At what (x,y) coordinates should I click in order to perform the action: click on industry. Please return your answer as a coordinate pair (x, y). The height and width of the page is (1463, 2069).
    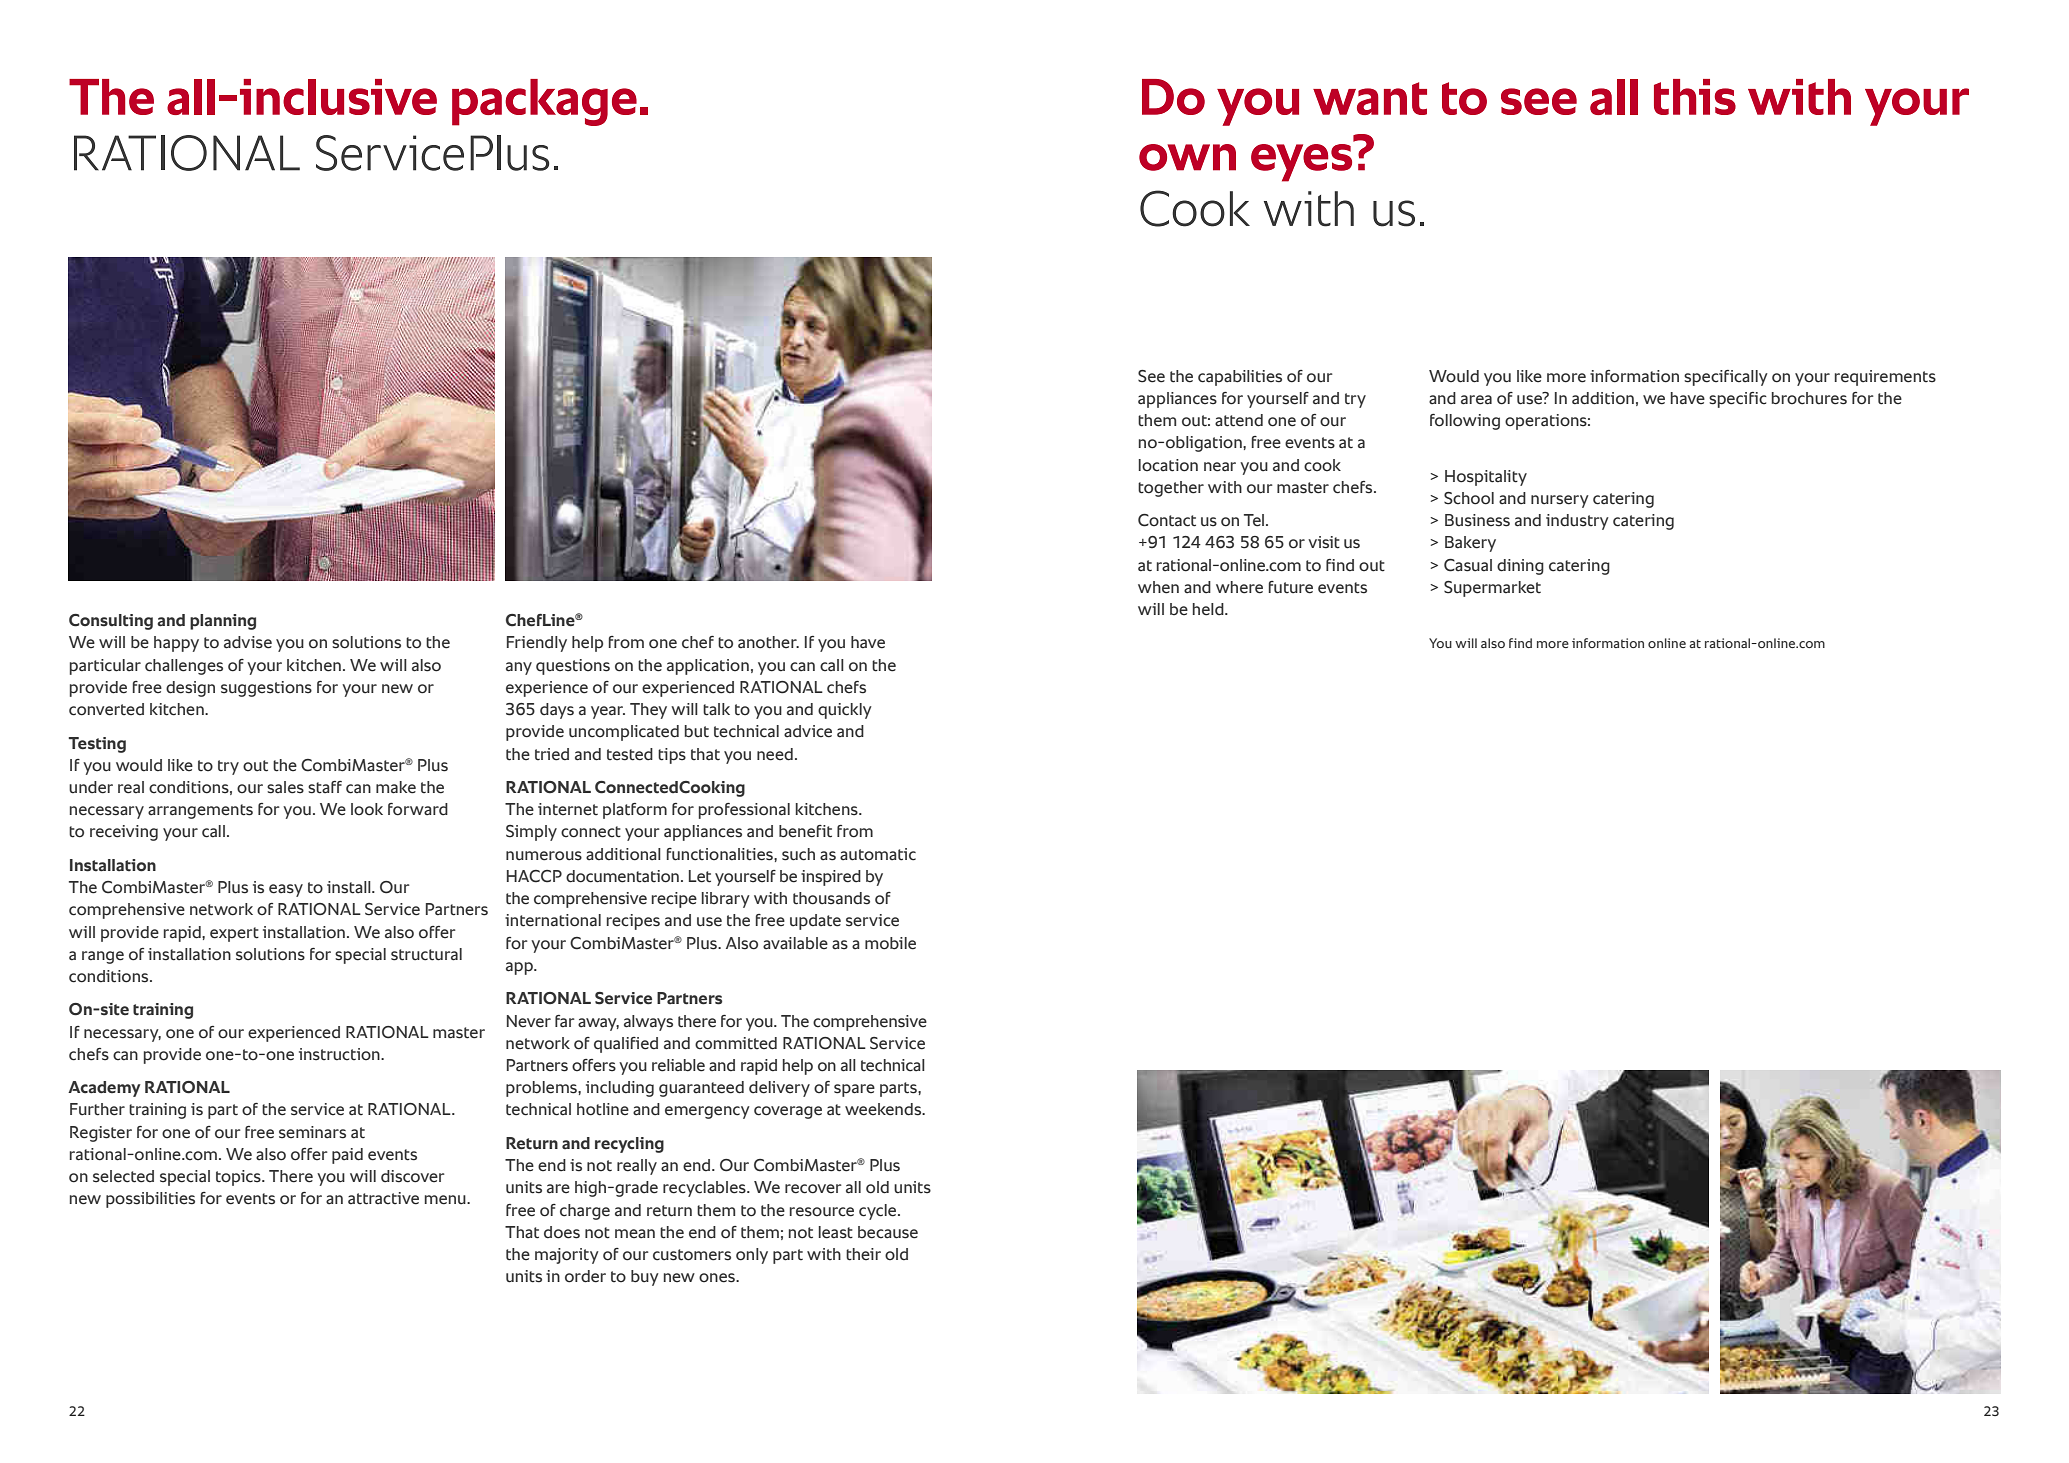
    Looking at the image, I should click on (1577, 522).
